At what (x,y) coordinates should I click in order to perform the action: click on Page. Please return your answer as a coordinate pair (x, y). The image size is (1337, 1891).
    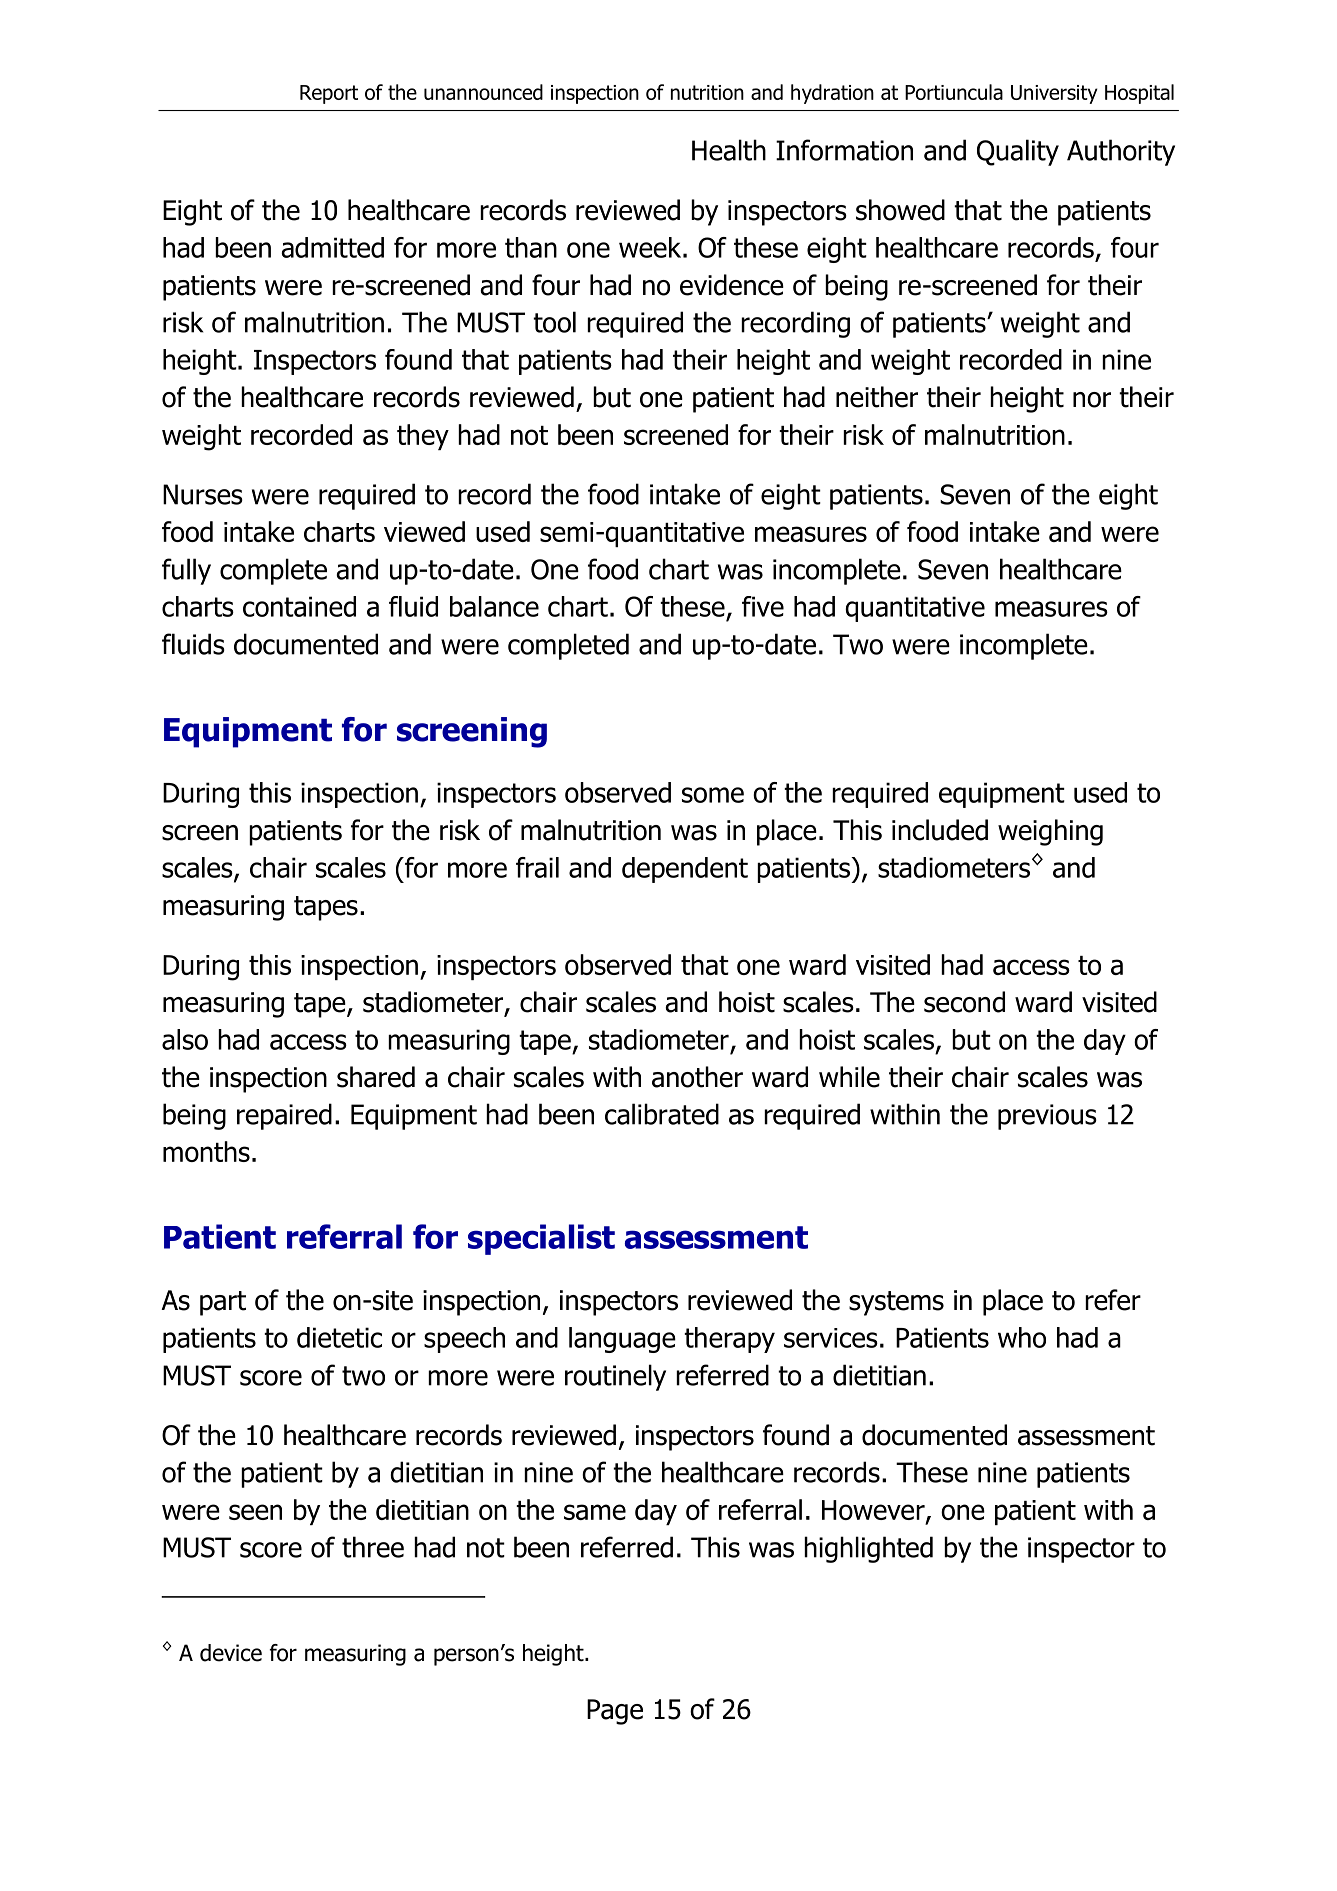
    Looking at the image, I should click on (615, 1712).
